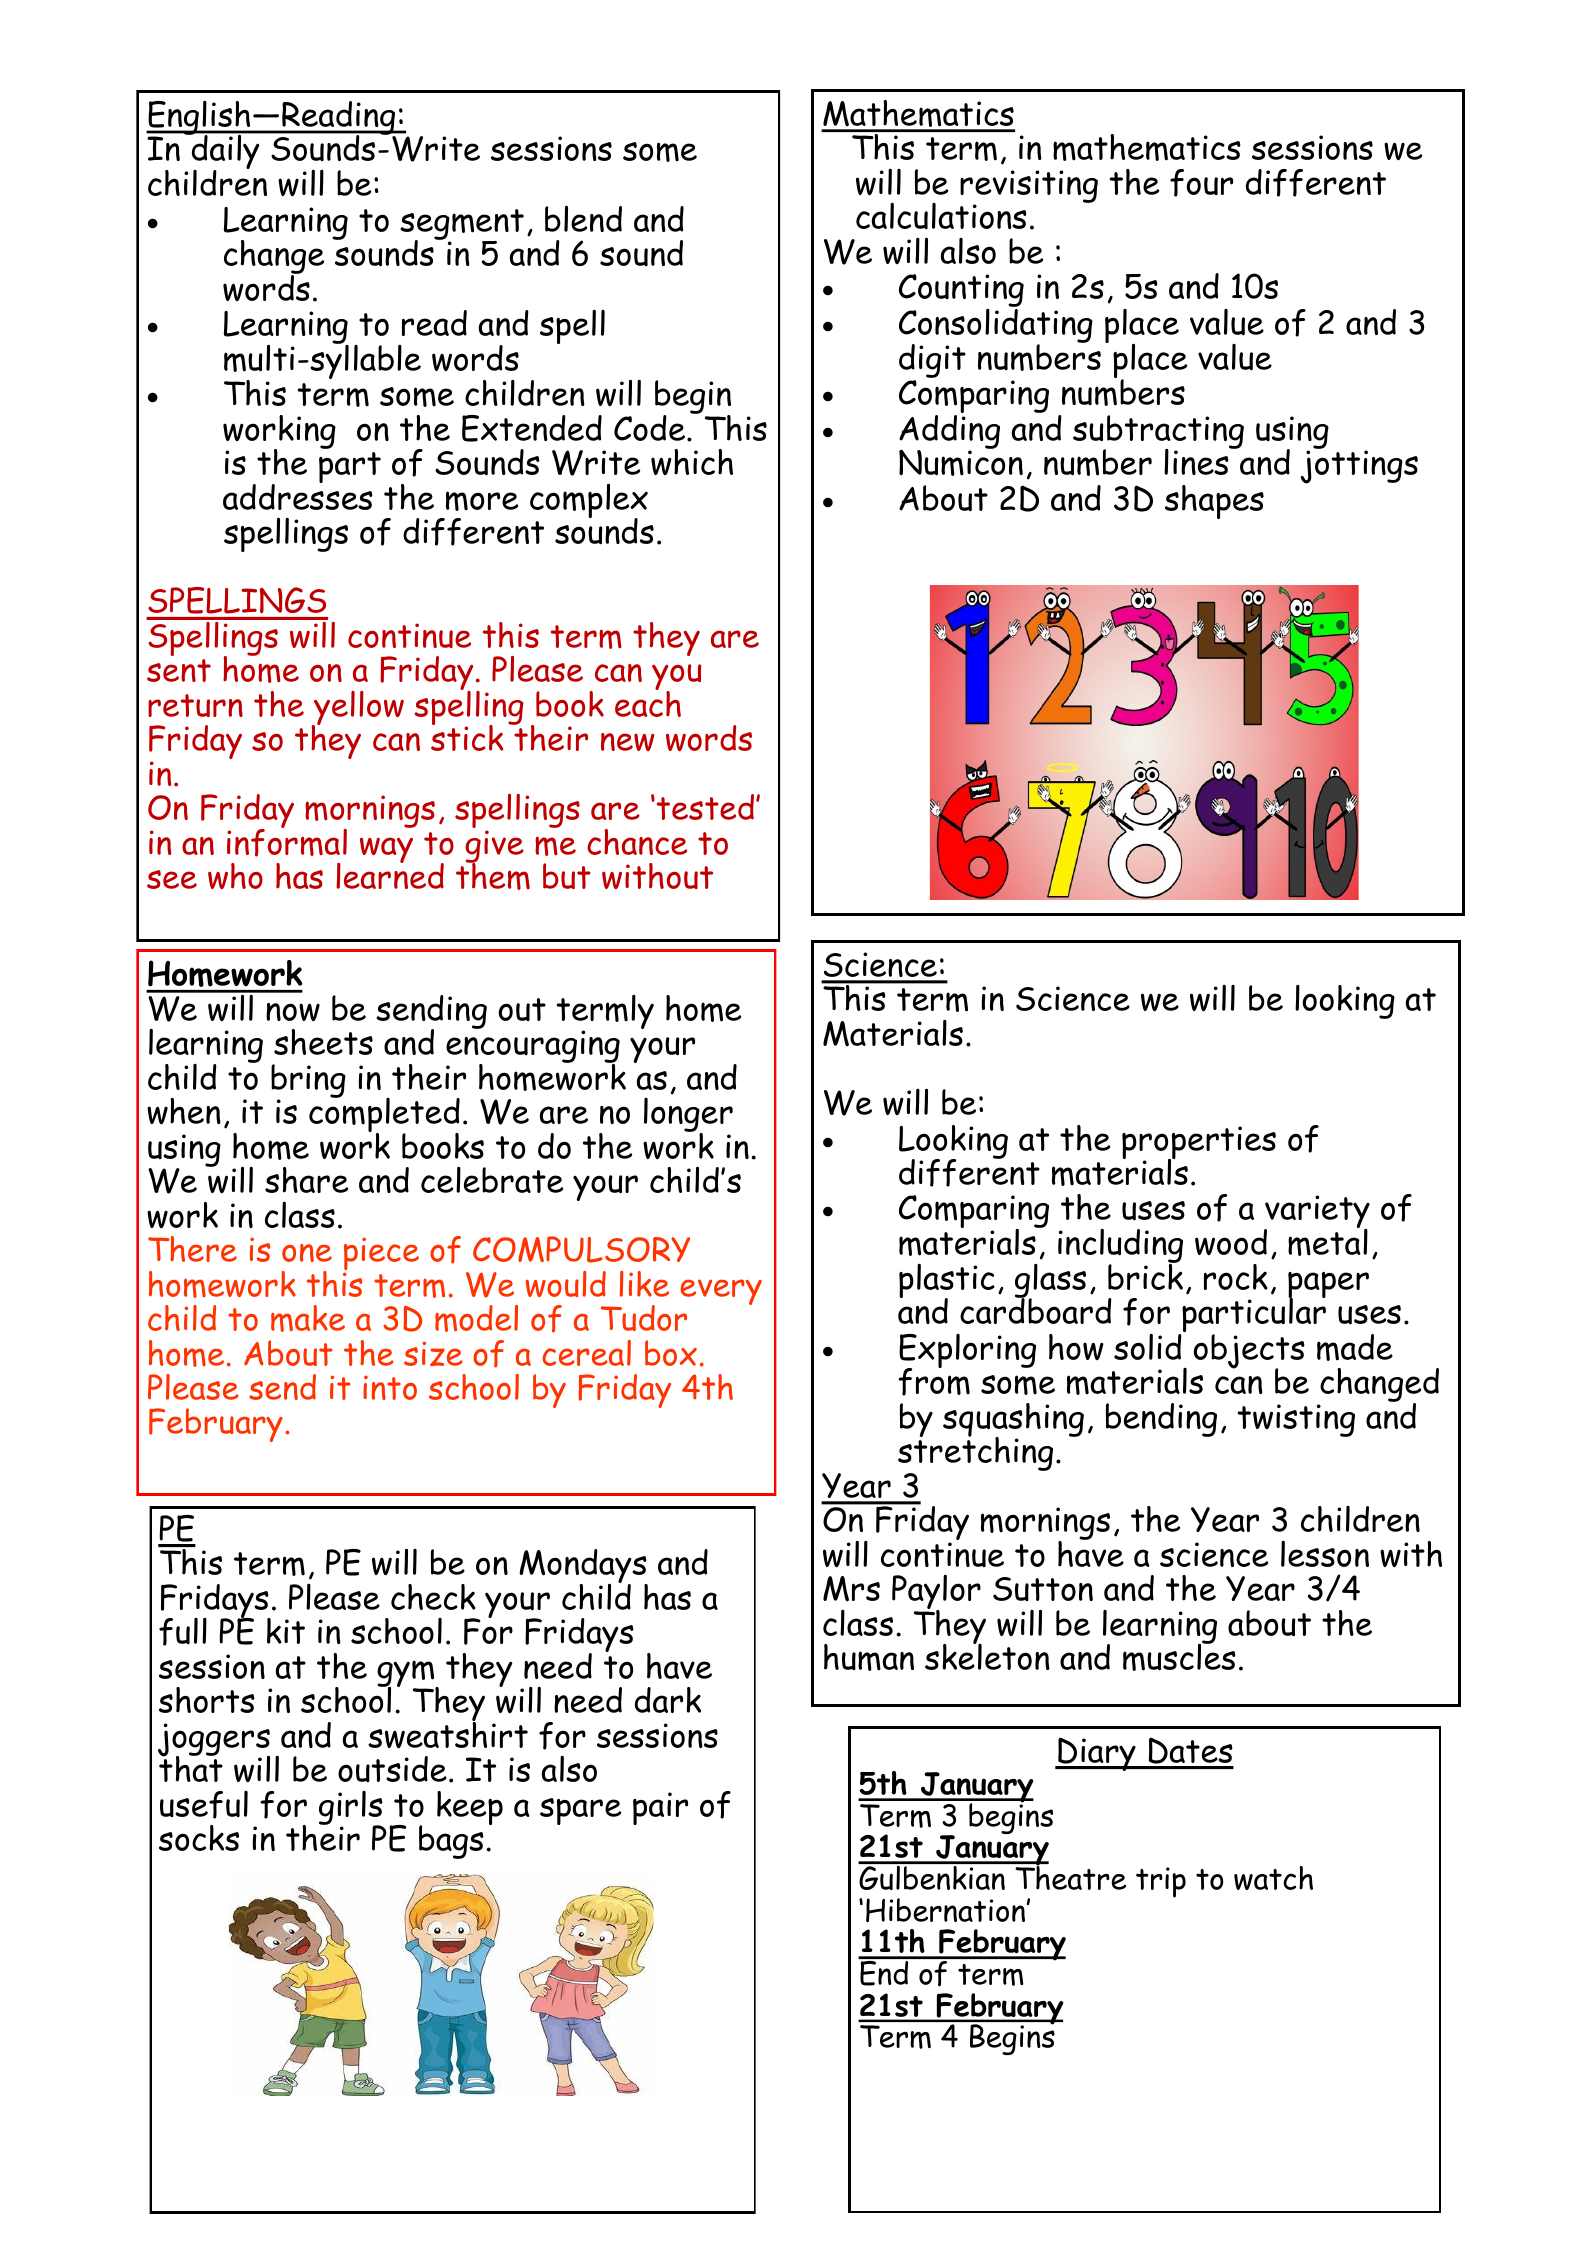 Image resolution: width=1591 pixels, height=2250 pixels. I want to click on yellow, so click(358, 709).
